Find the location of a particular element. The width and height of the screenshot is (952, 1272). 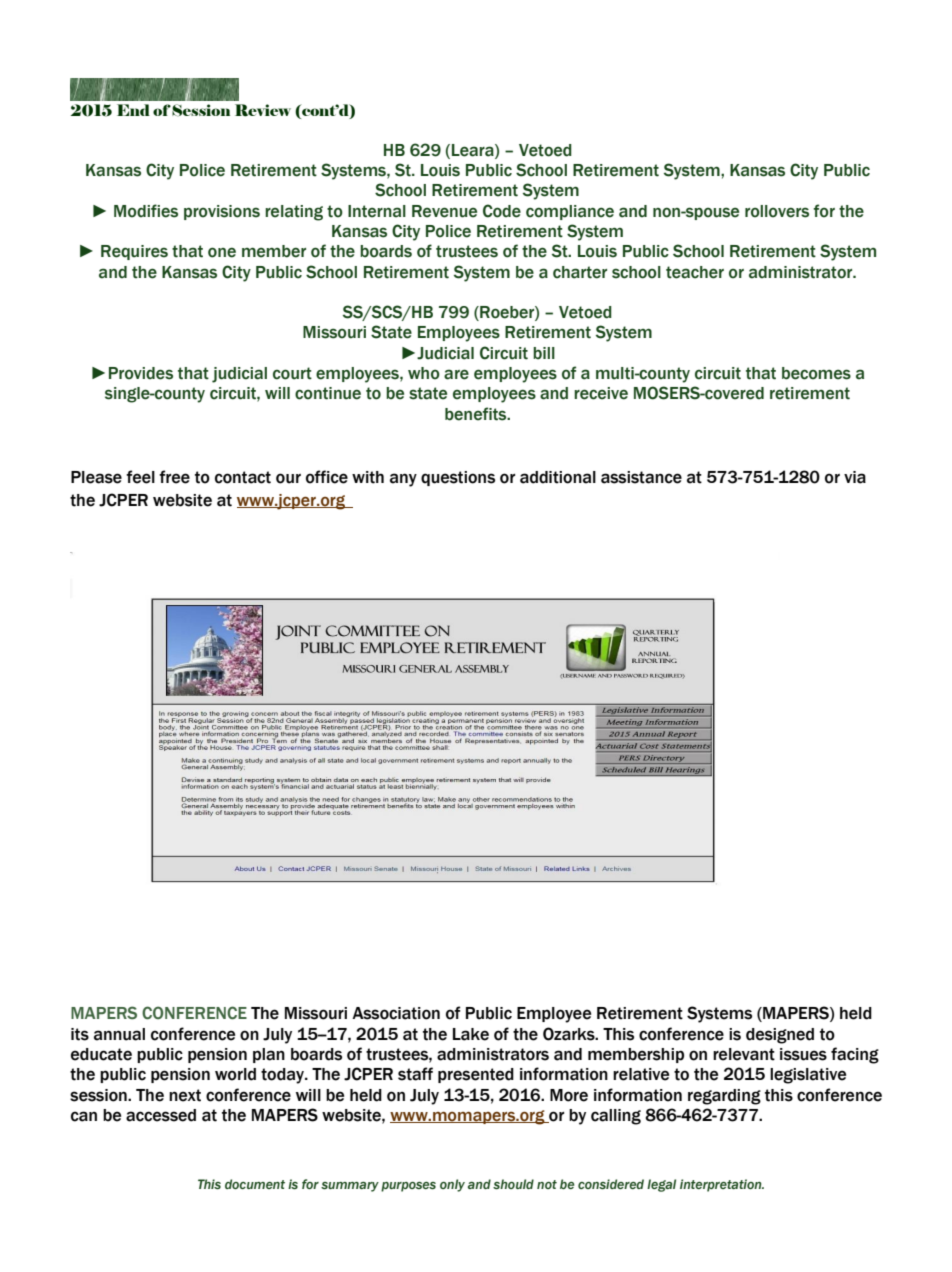

rollovers is located at coordinates (777, 211).
